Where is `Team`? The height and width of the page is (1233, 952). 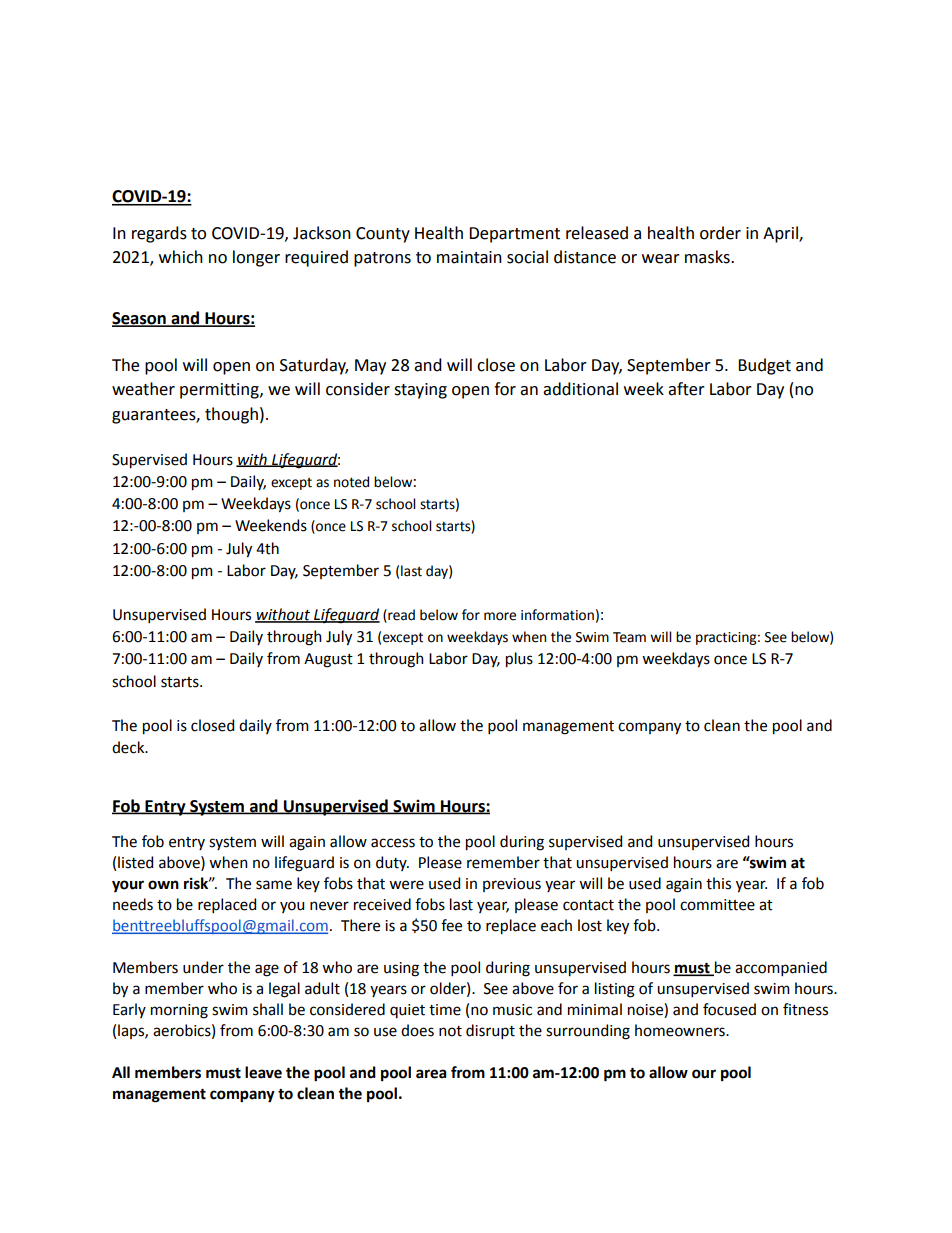 Team is located at coordinates (629, 637).
